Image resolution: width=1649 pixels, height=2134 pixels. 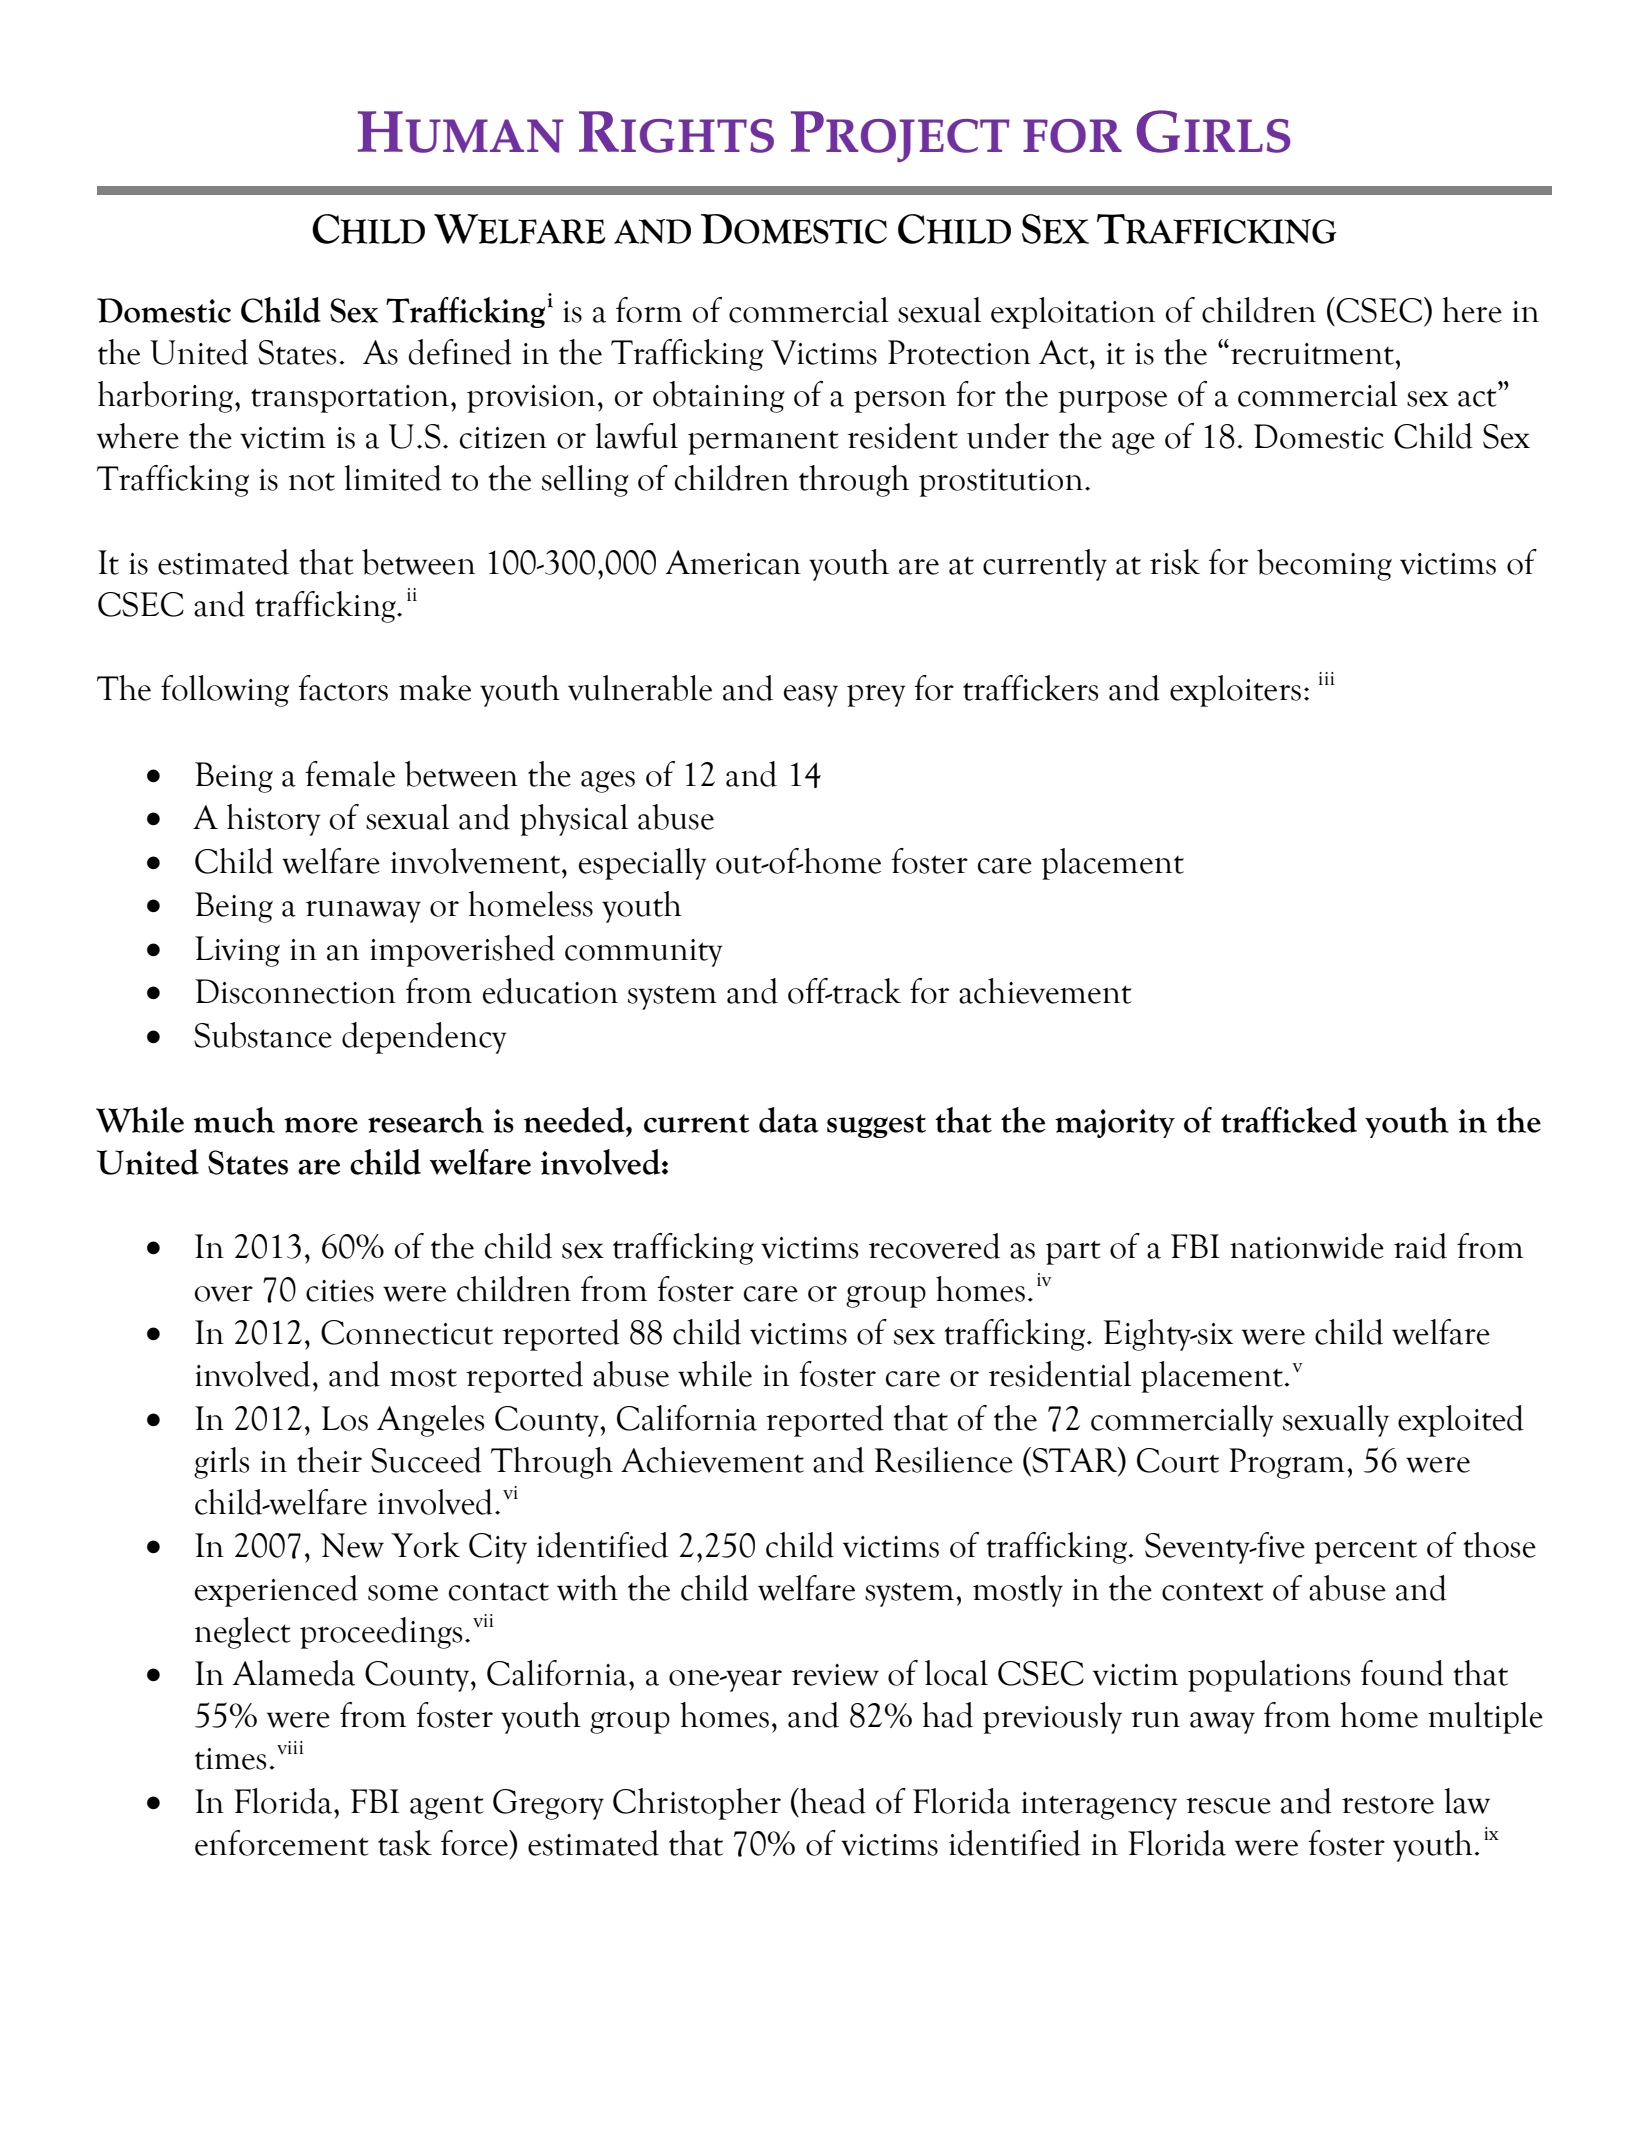 I want to click on recruitment, so click(x=1313, y=354).
